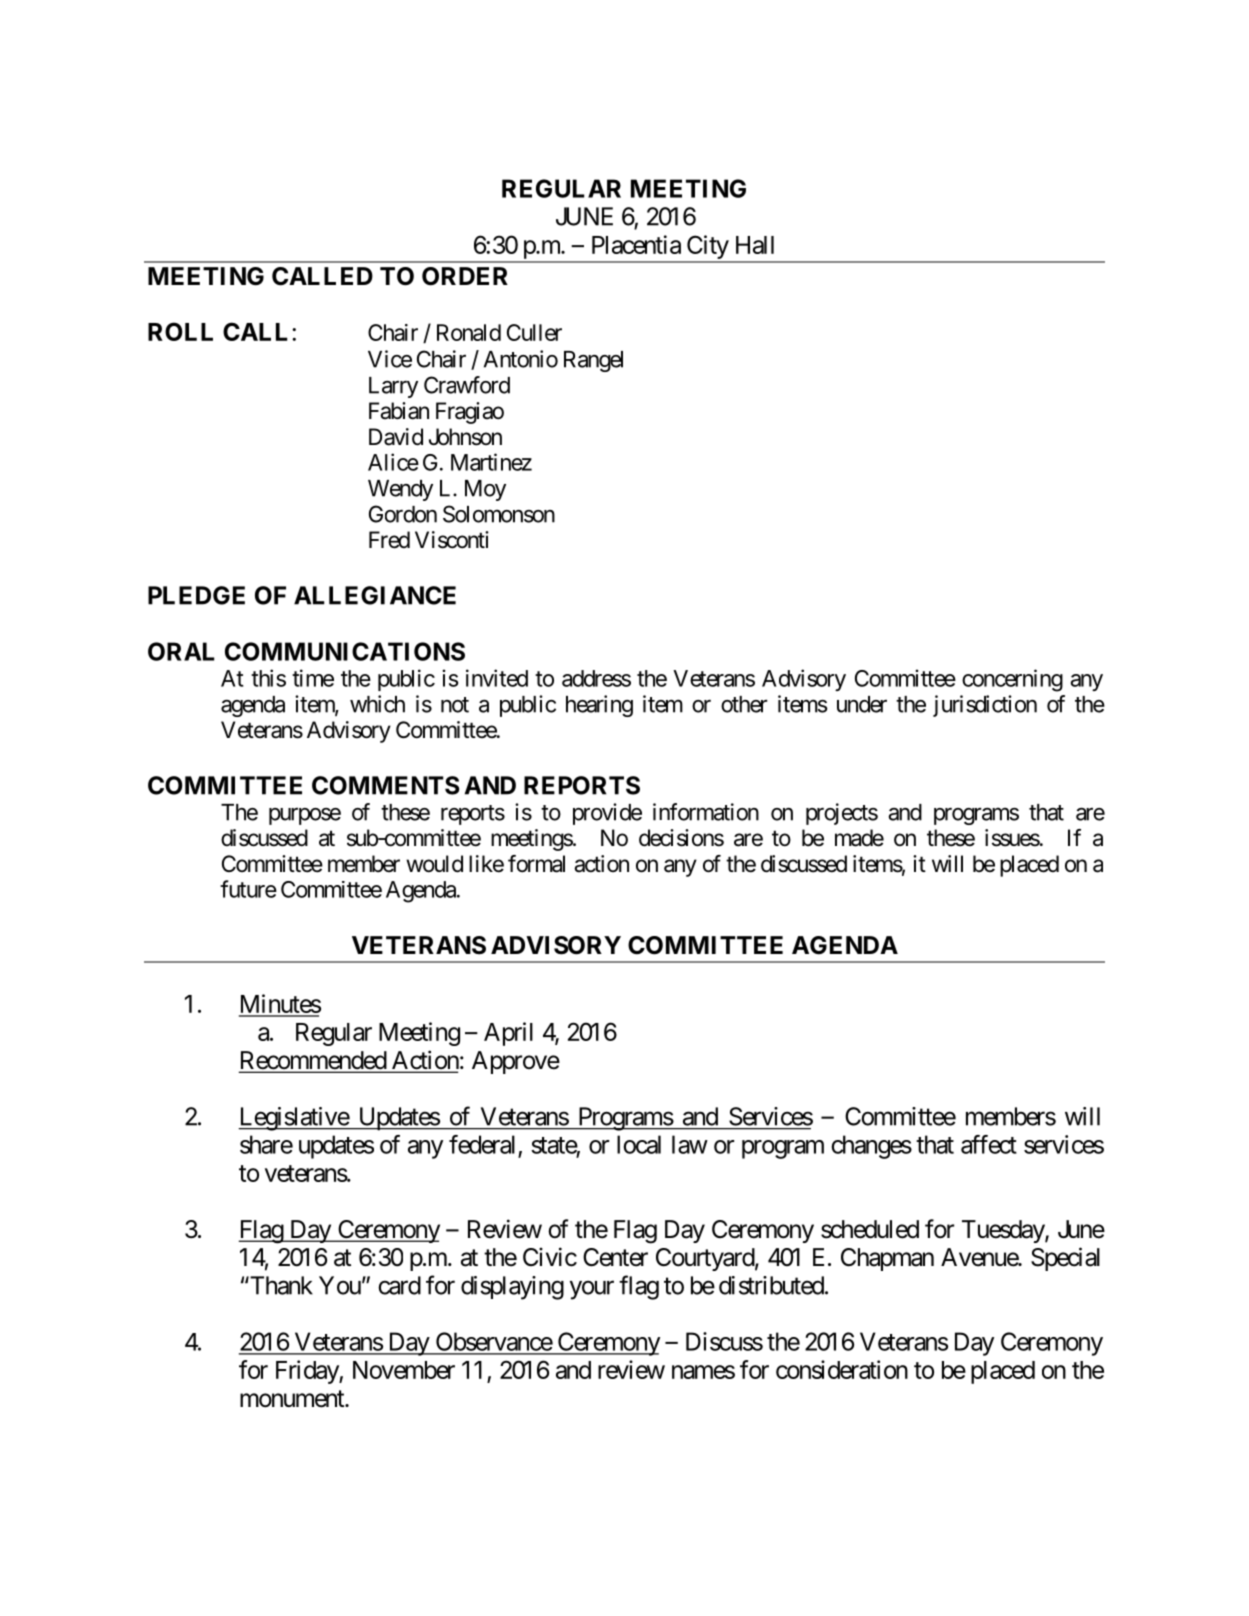  Describe the element at coordinates (636, 244) in the screenshot. I see `Placentia` at that location.
